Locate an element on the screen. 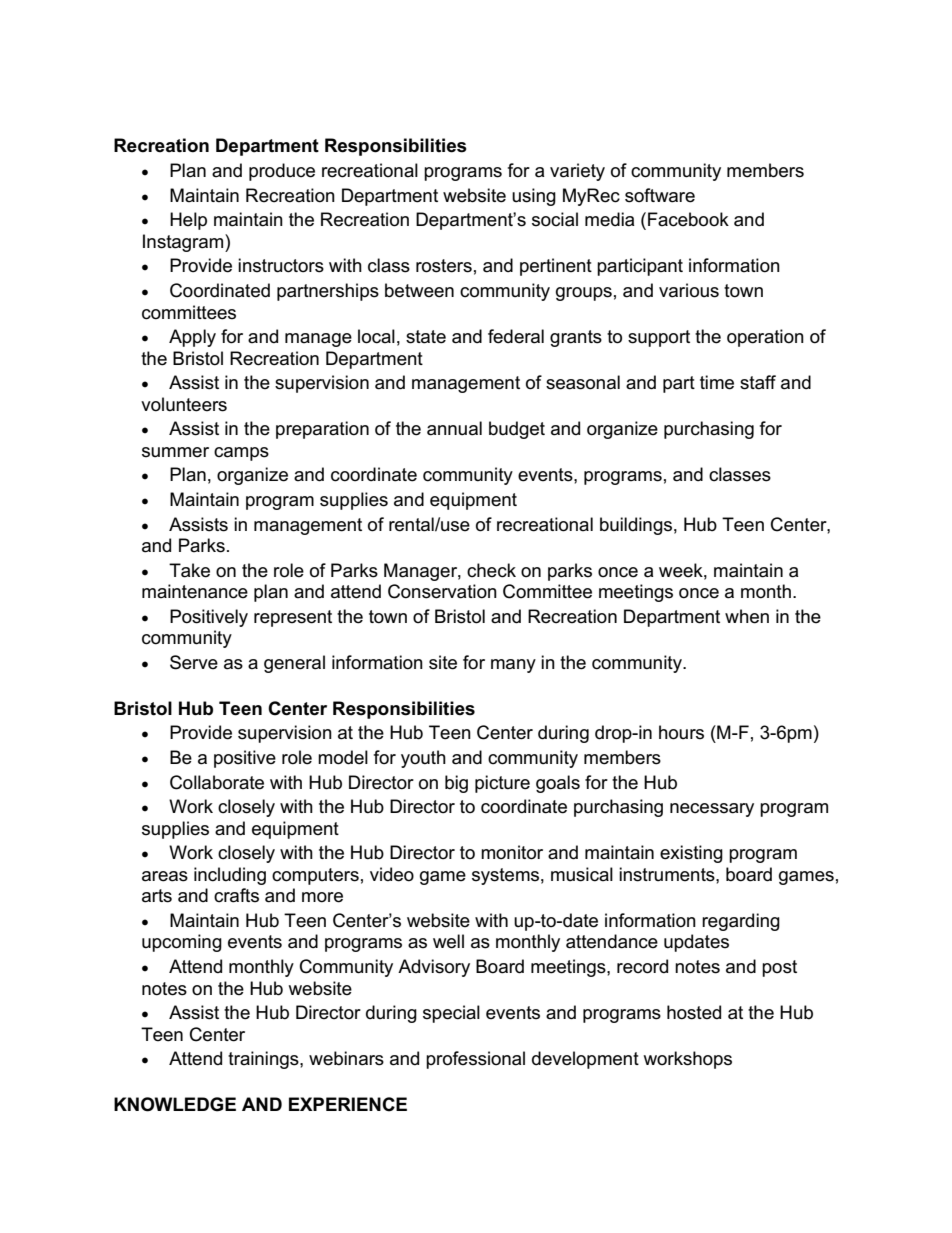 Image resolution: width=952 pixels, height=1233 pixels. trainings is located at coordinates (264, 1060).
